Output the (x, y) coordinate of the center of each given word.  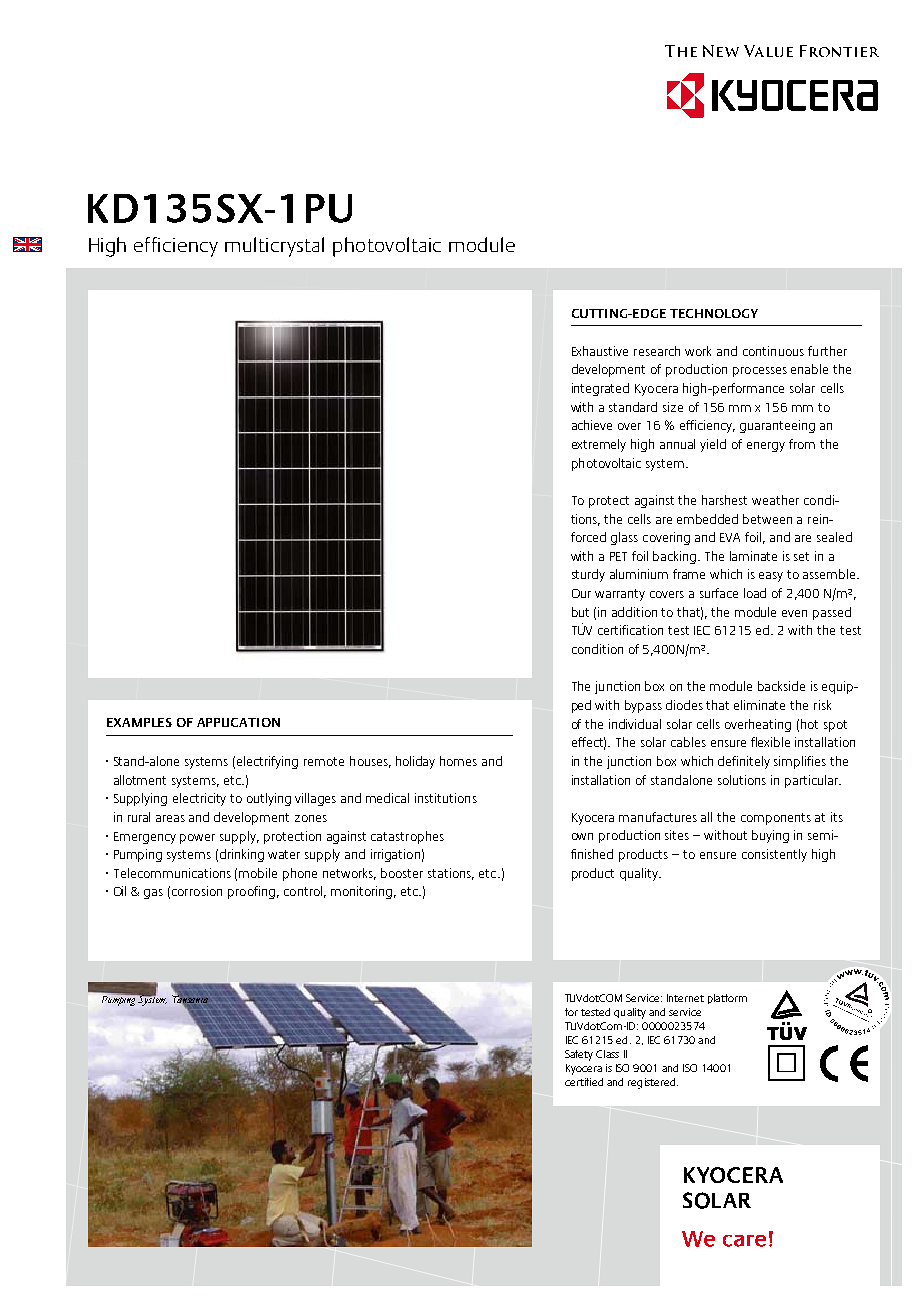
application (238, 722)
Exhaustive (600, 351)
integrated (600, 389)
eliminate (759, 705)
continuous (773, 351)
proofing (251, 892)
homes (458, 761)
